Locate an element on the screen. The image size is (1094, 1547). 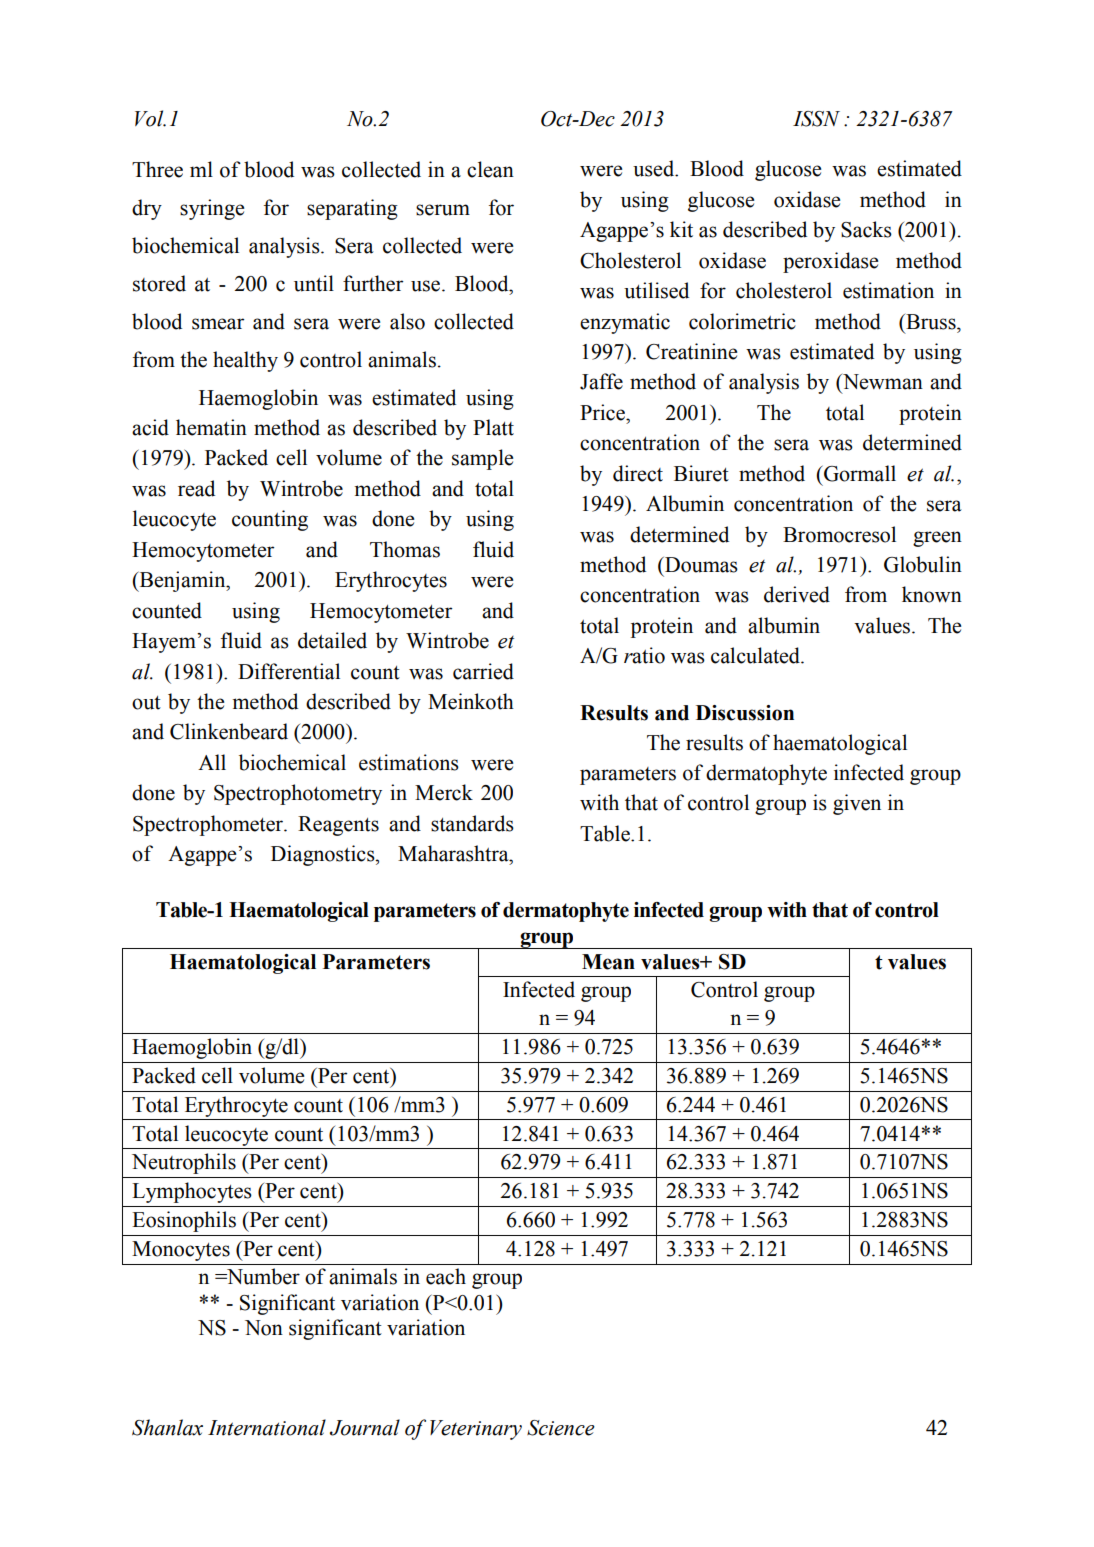
Newman is located at coordinates (882, 382).
